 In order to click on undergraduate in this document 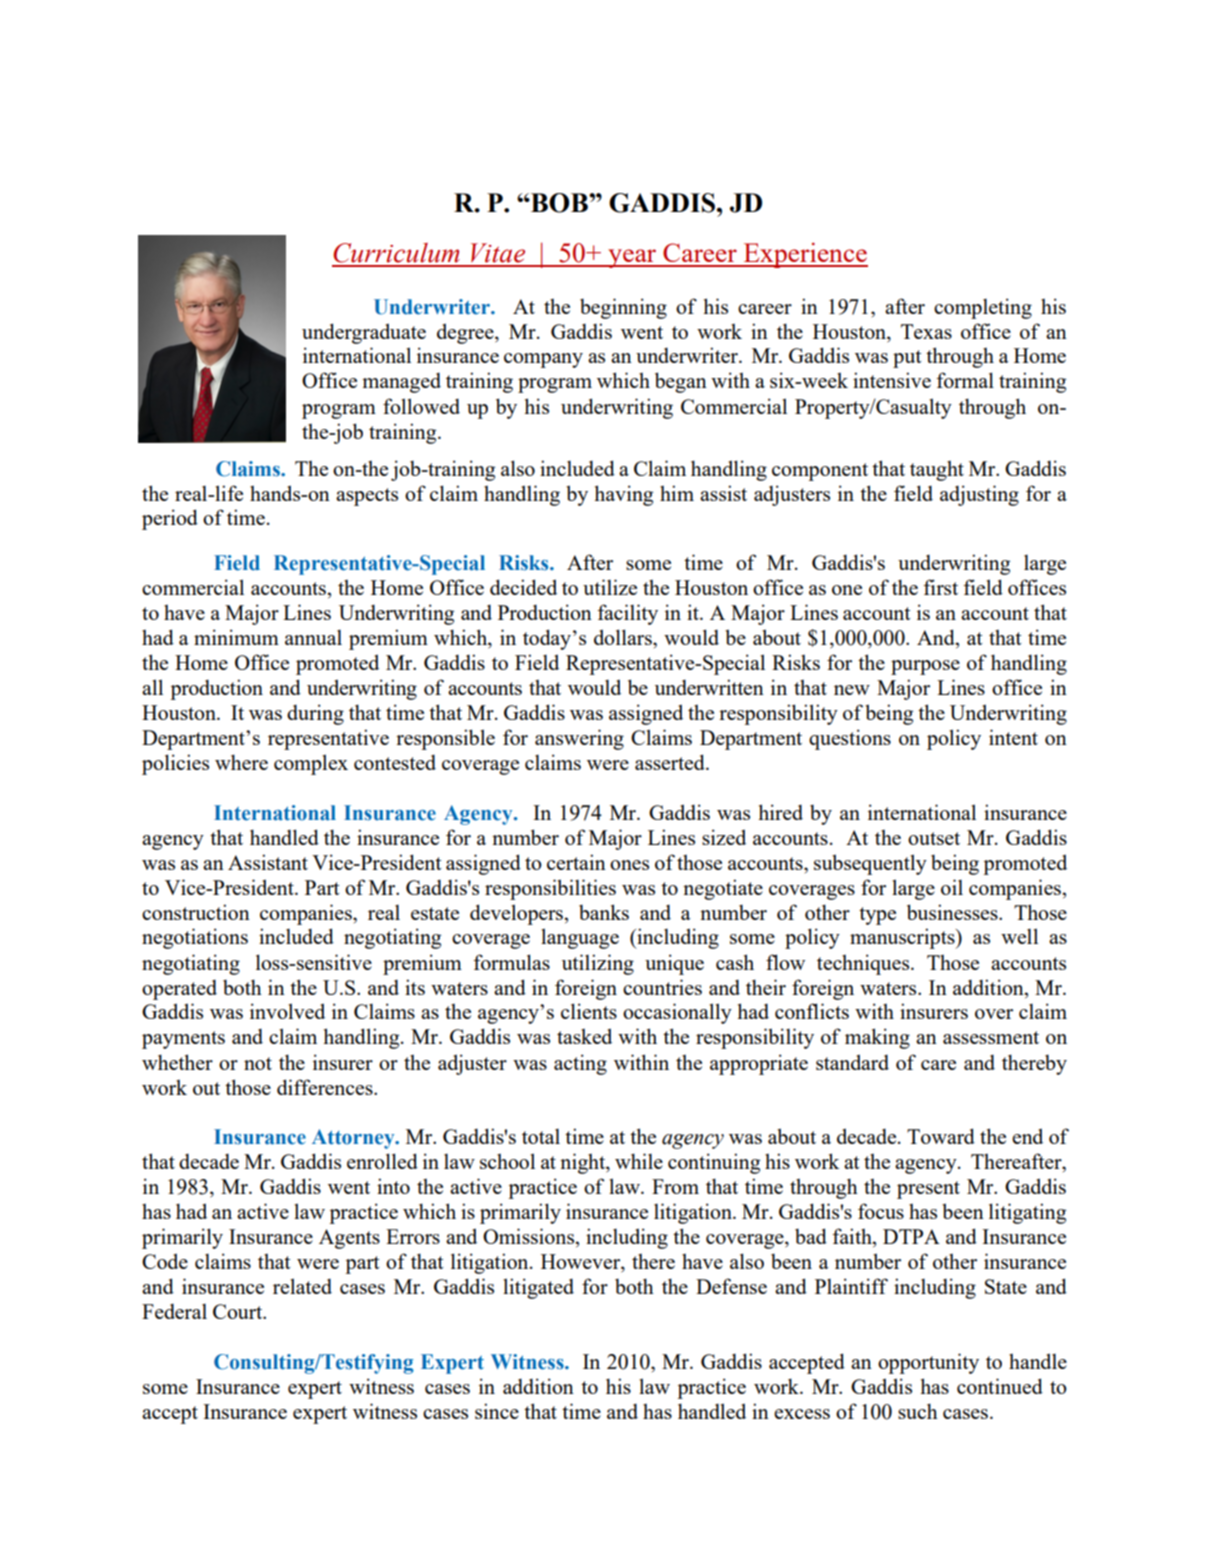, I will do `click(364, 333)`.
